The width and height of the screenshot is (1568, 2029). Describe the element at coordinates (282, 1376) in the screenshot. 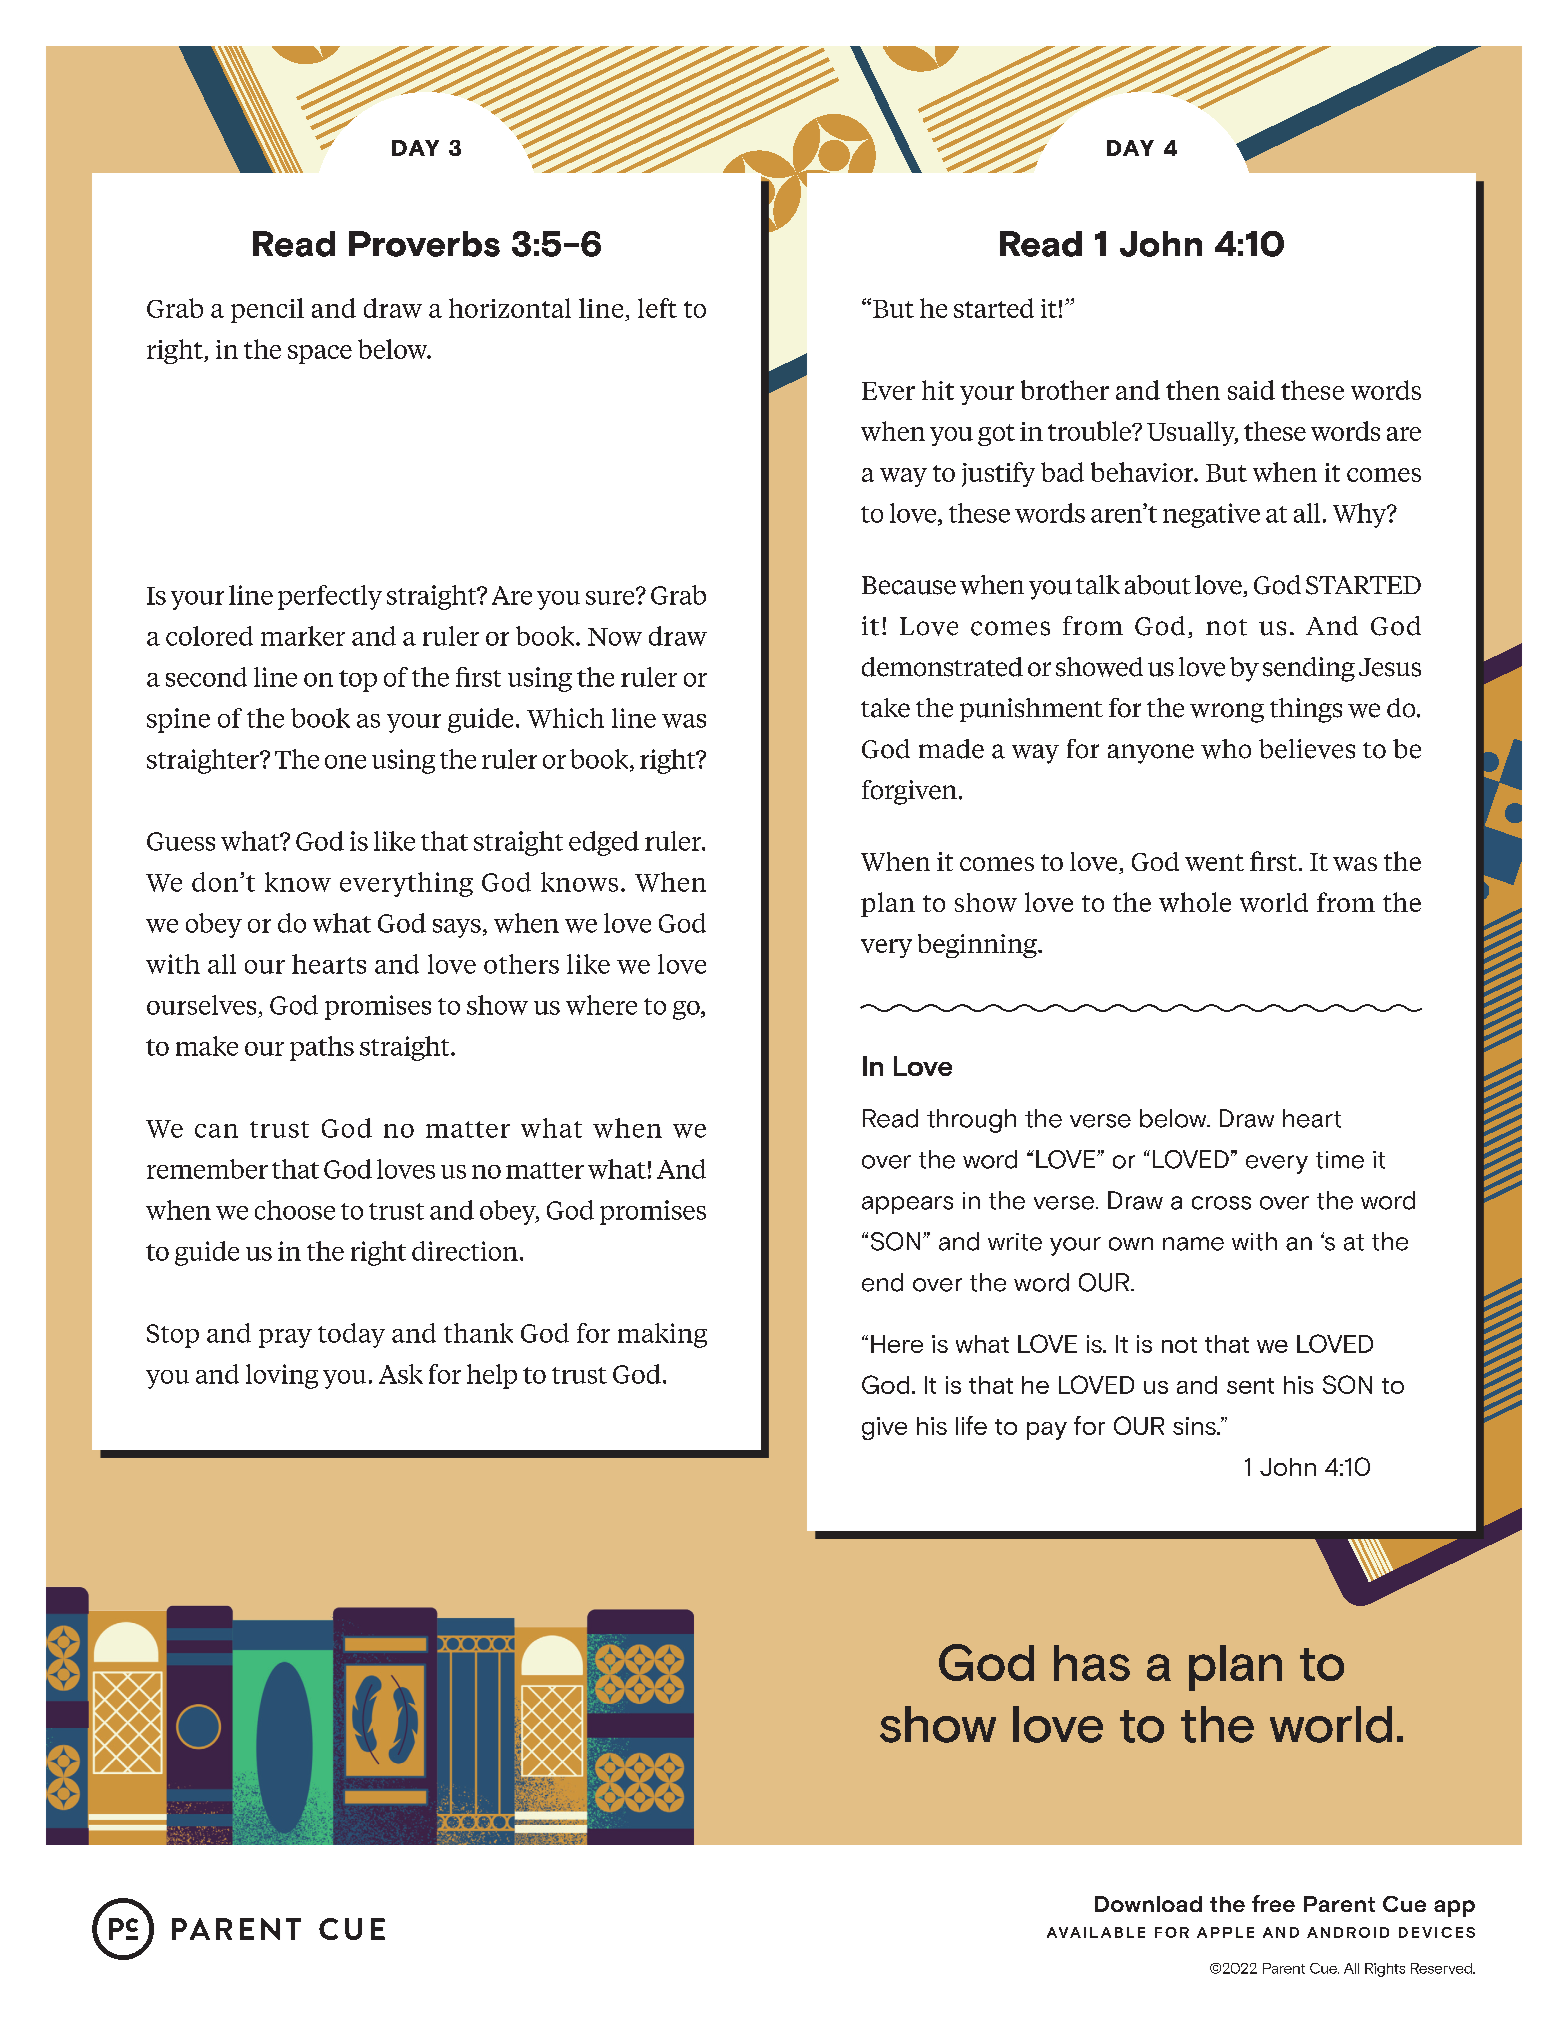

I see `loving` at that location.
